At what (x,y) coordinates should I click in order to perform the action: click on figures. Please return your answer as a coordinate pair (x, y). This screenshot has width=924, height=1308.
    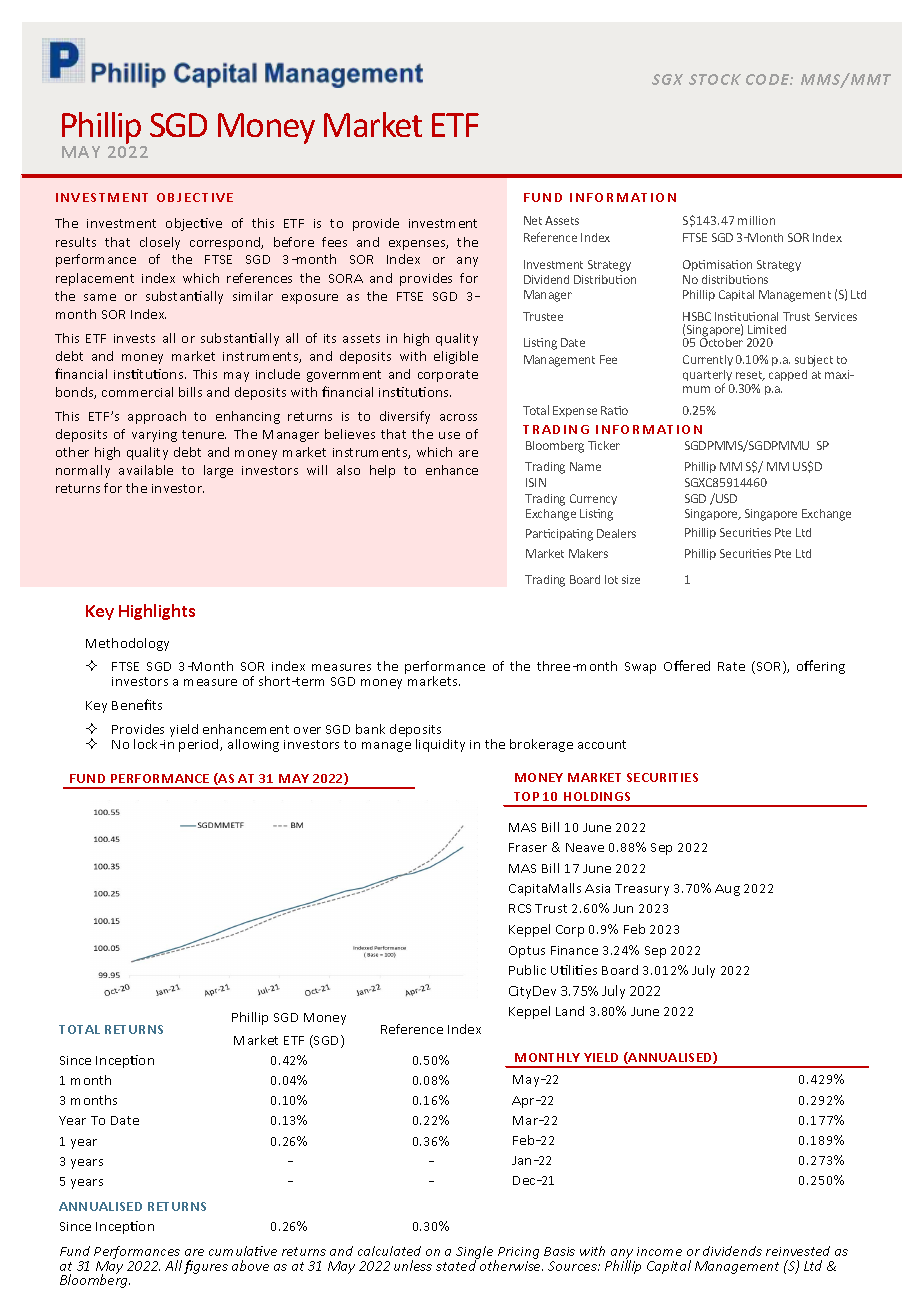
    Looking at the image, I should click on (206, 1267).
